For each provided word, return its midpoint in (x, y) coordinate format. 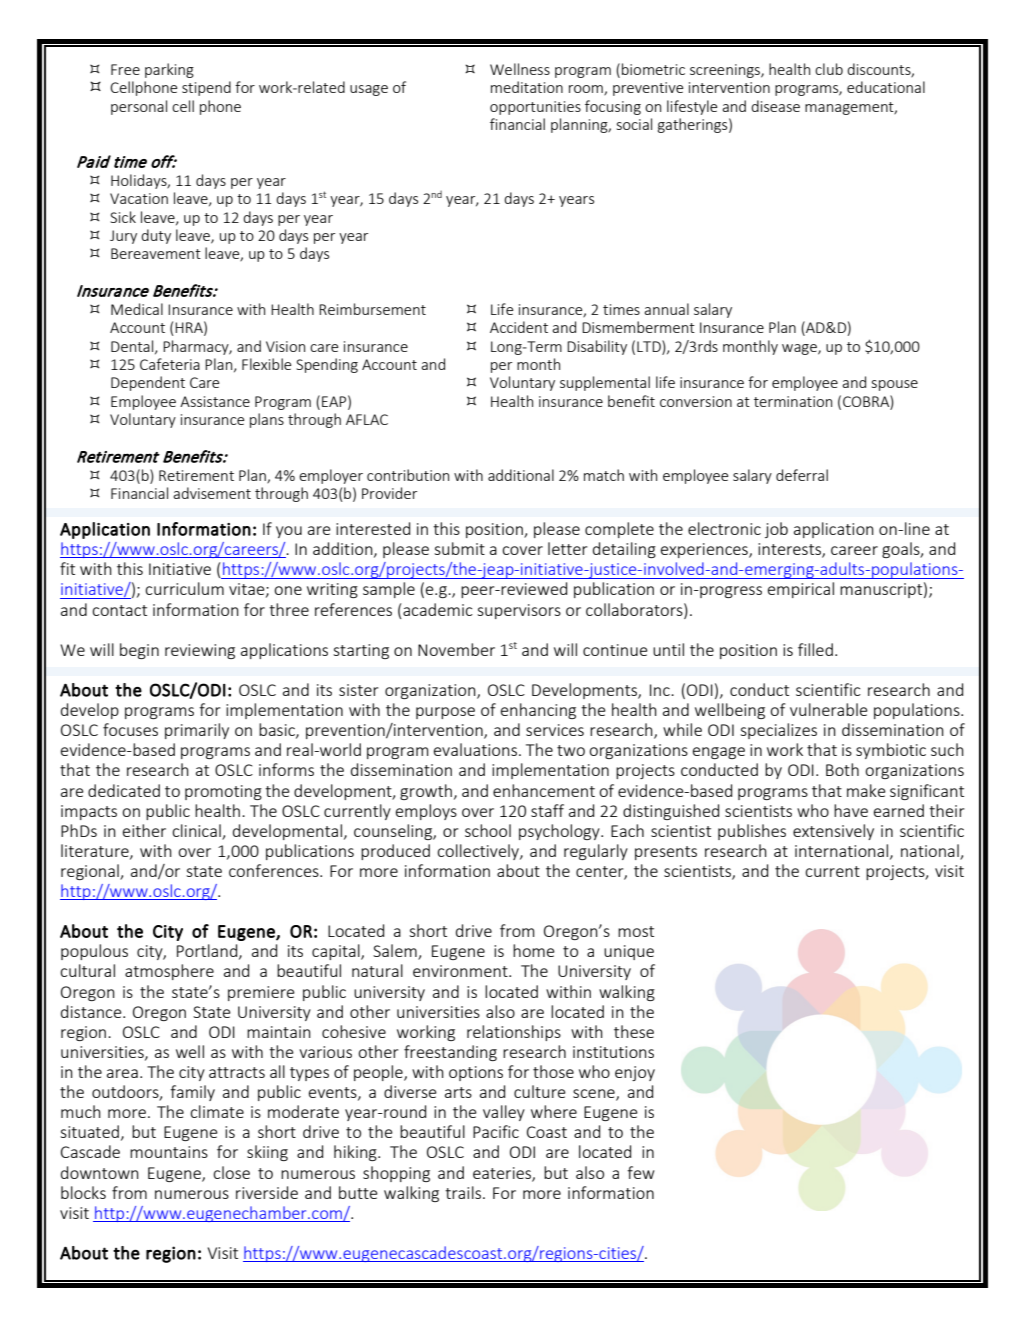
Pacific (496, 1131)
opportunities (535, 108)
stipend (206, 88)
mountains (169, 1152)
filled (815, 649)
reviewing (200, 651)
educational (886, 87)
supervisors (519, 611)
